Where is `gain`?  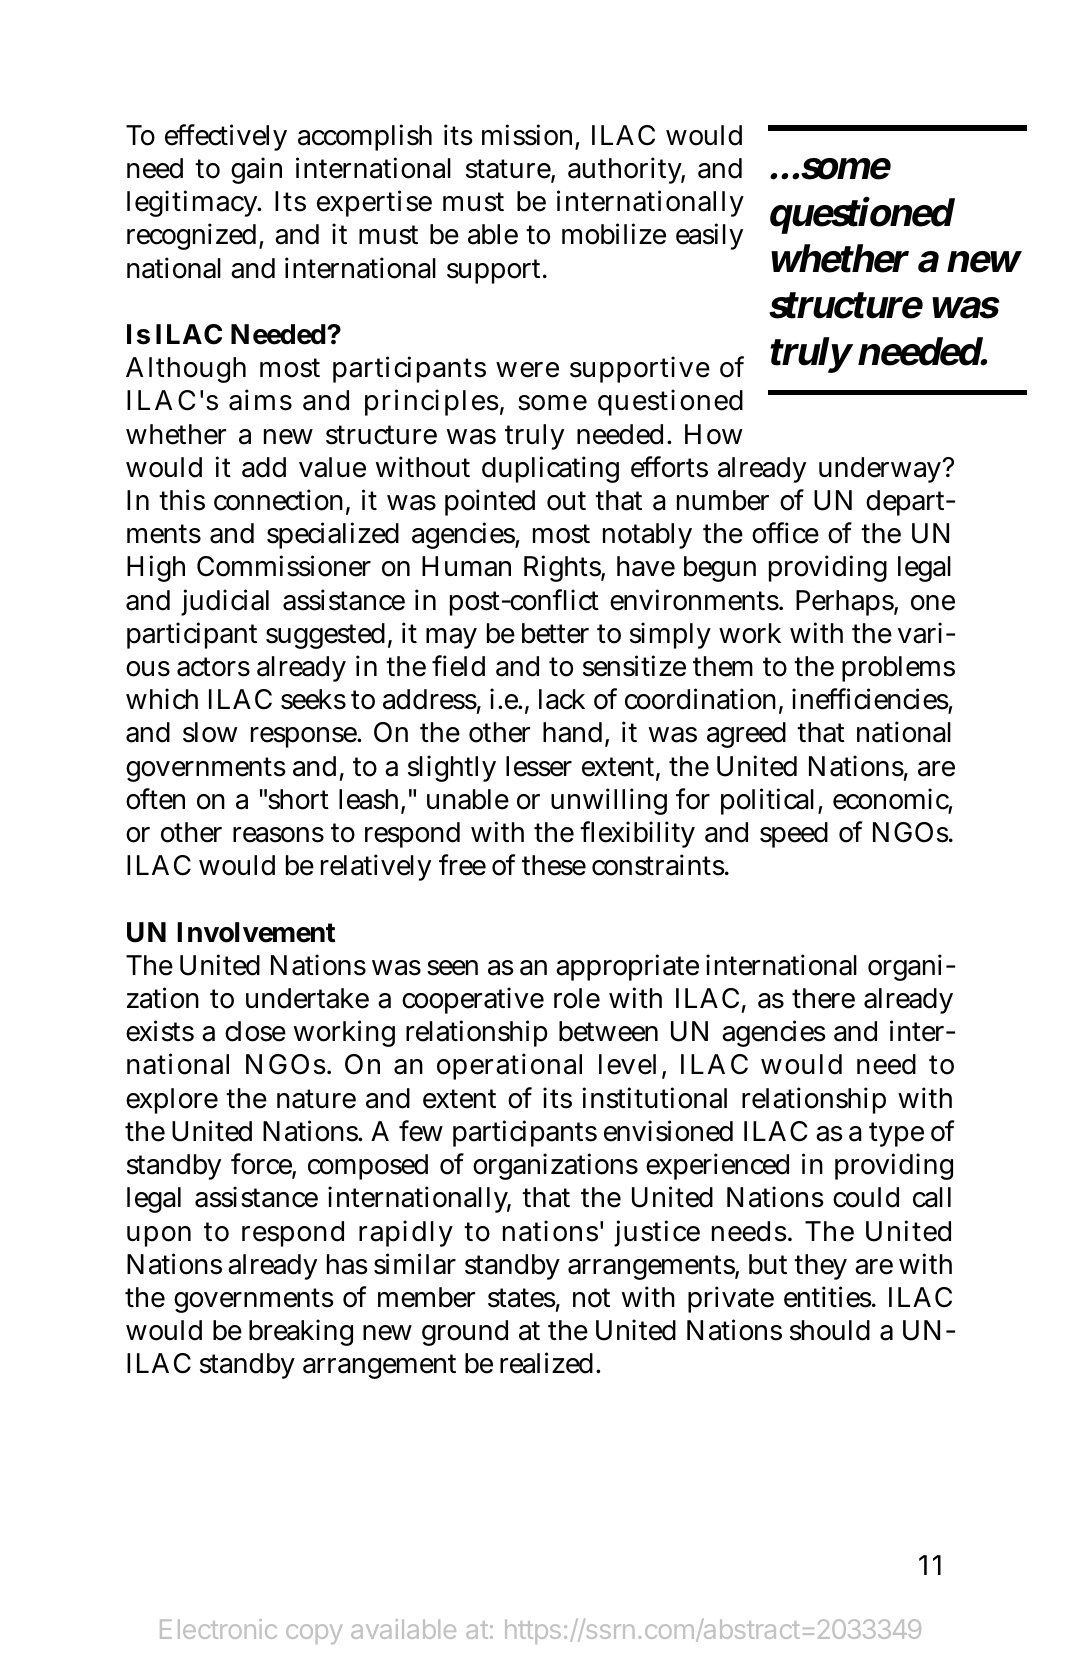 gain is located at coordinates (256, 170).
